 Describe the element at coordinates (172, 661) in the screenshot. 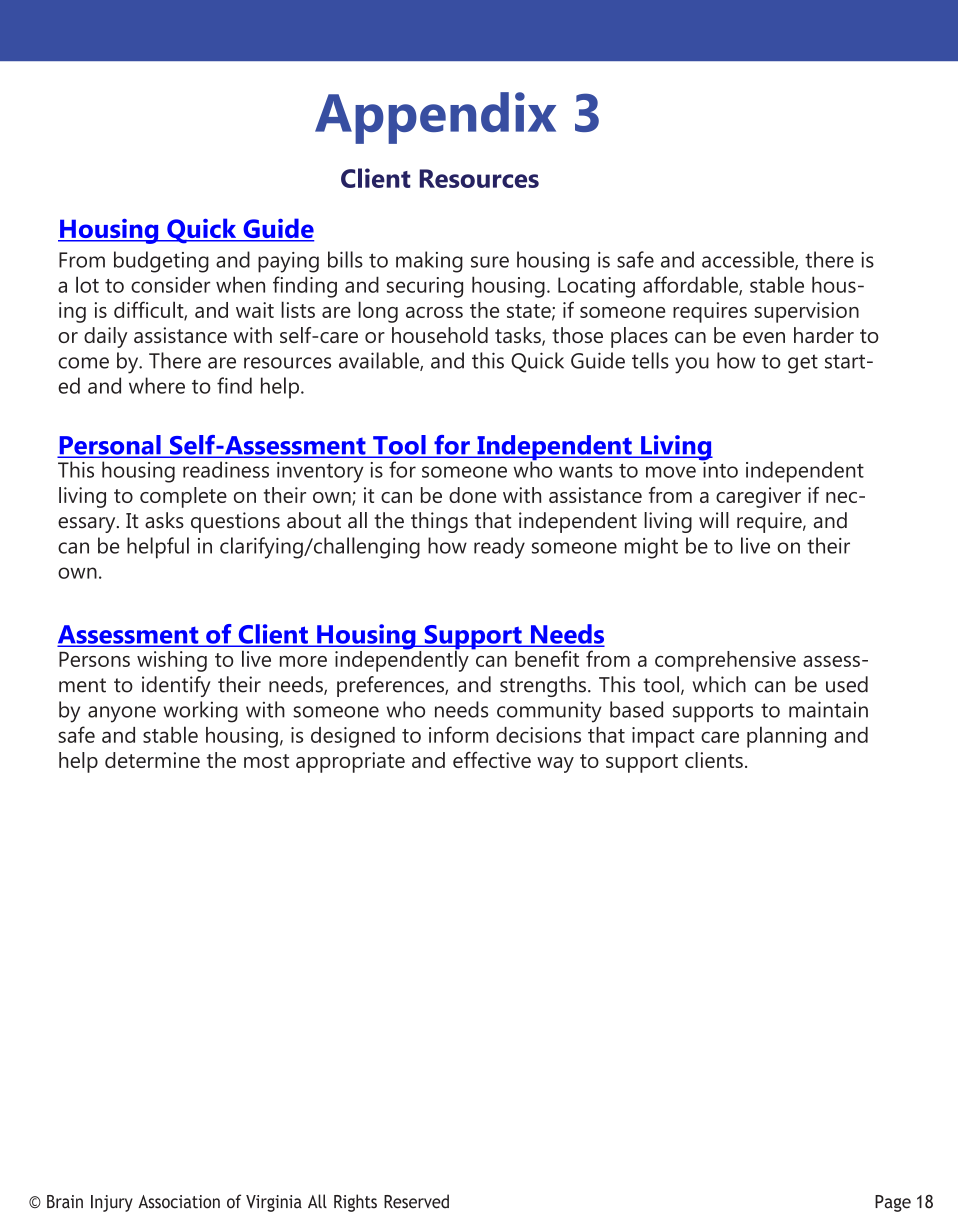

I see `wishing` at that location.
